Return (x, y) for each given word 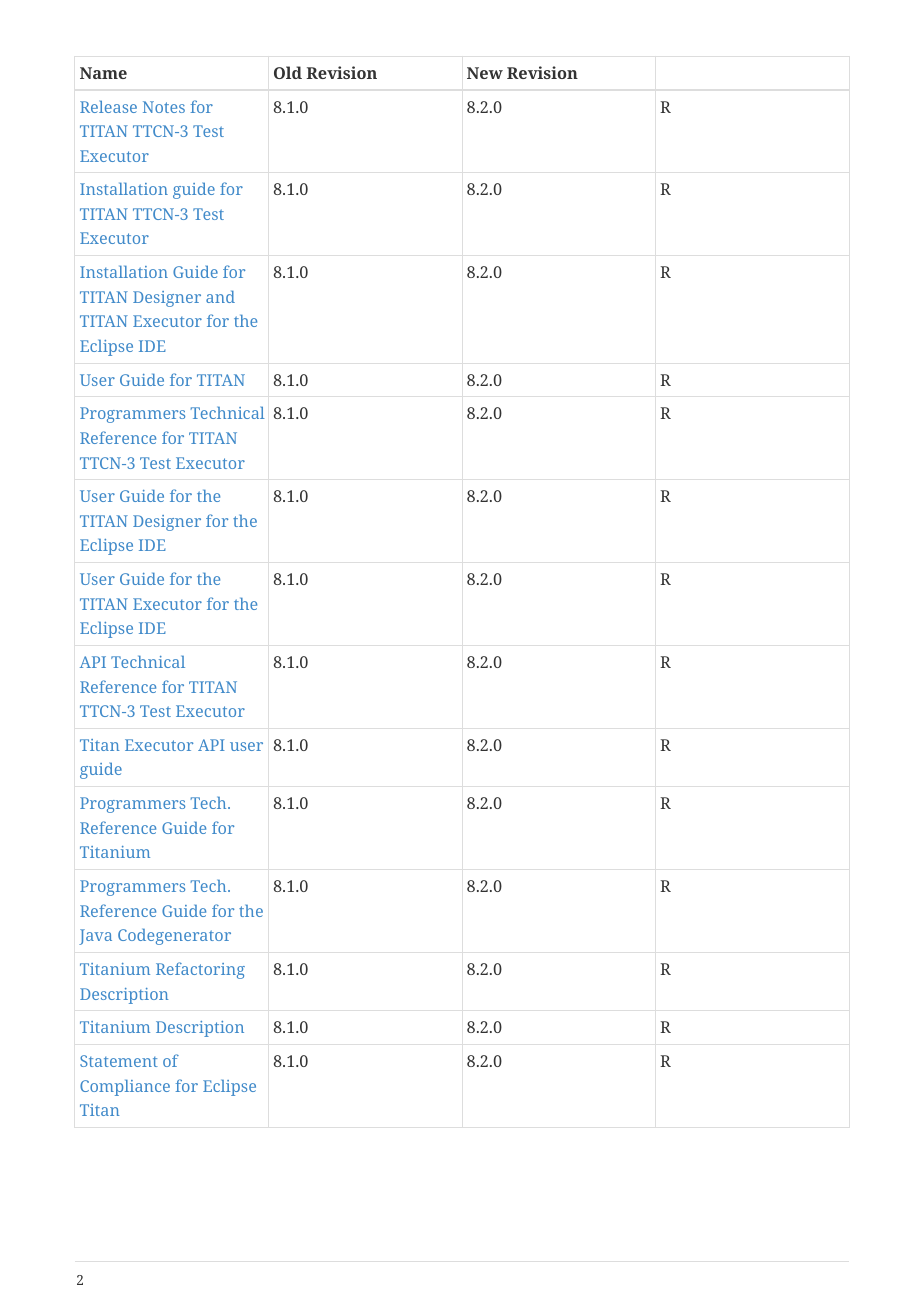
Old (288, 72)
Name (103, 73)
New (485, 73)
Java (95, 937)
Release (108, 107)
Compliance (125, 1088)
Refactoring (200, 970)
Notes (164, 107)
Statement (119, 1061)
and (220, 297)
